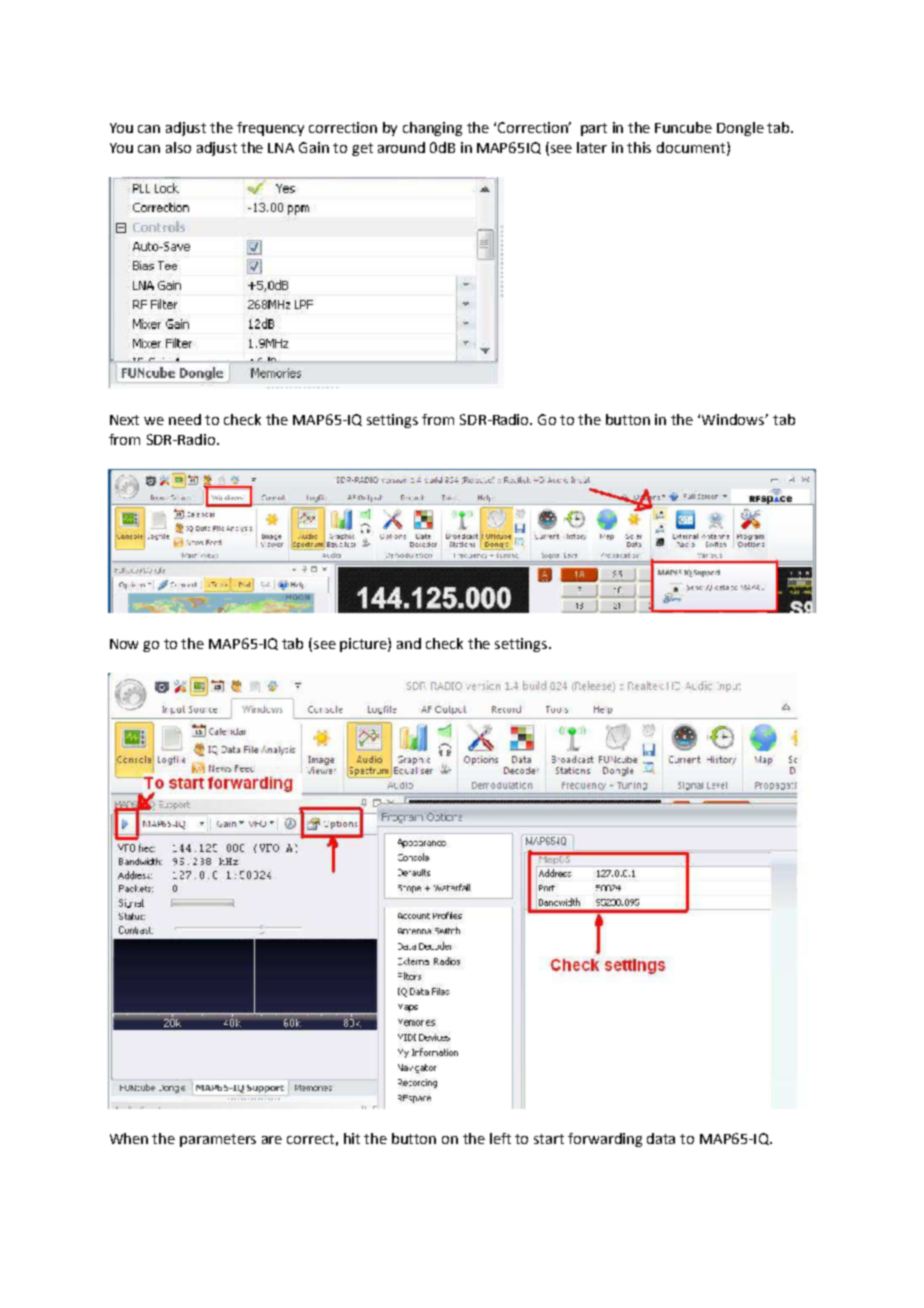 The height and width of the document is (1308, 924). I want to click on this, so click(639, 147).
